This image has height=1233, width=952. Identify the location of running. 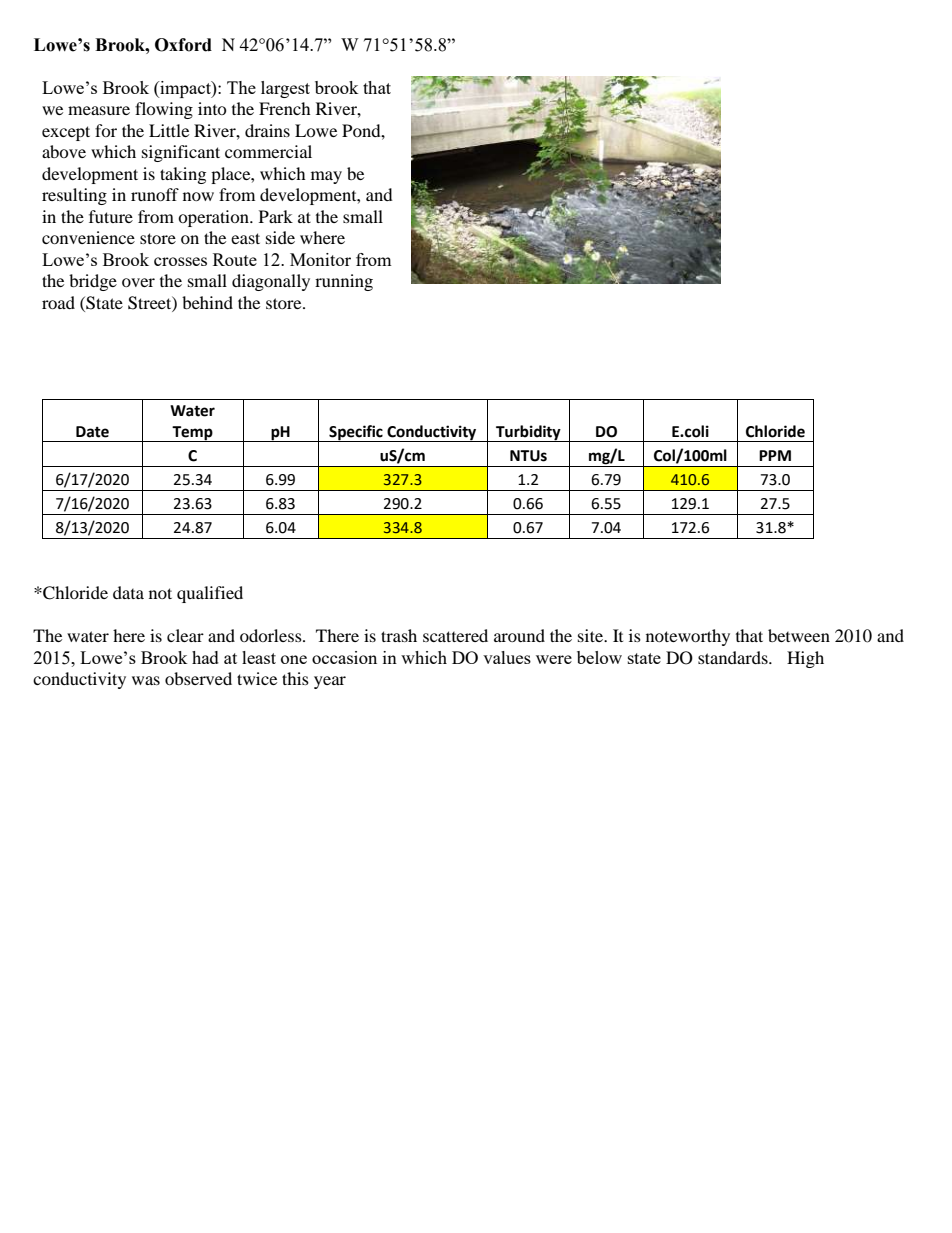
(344, 282).
